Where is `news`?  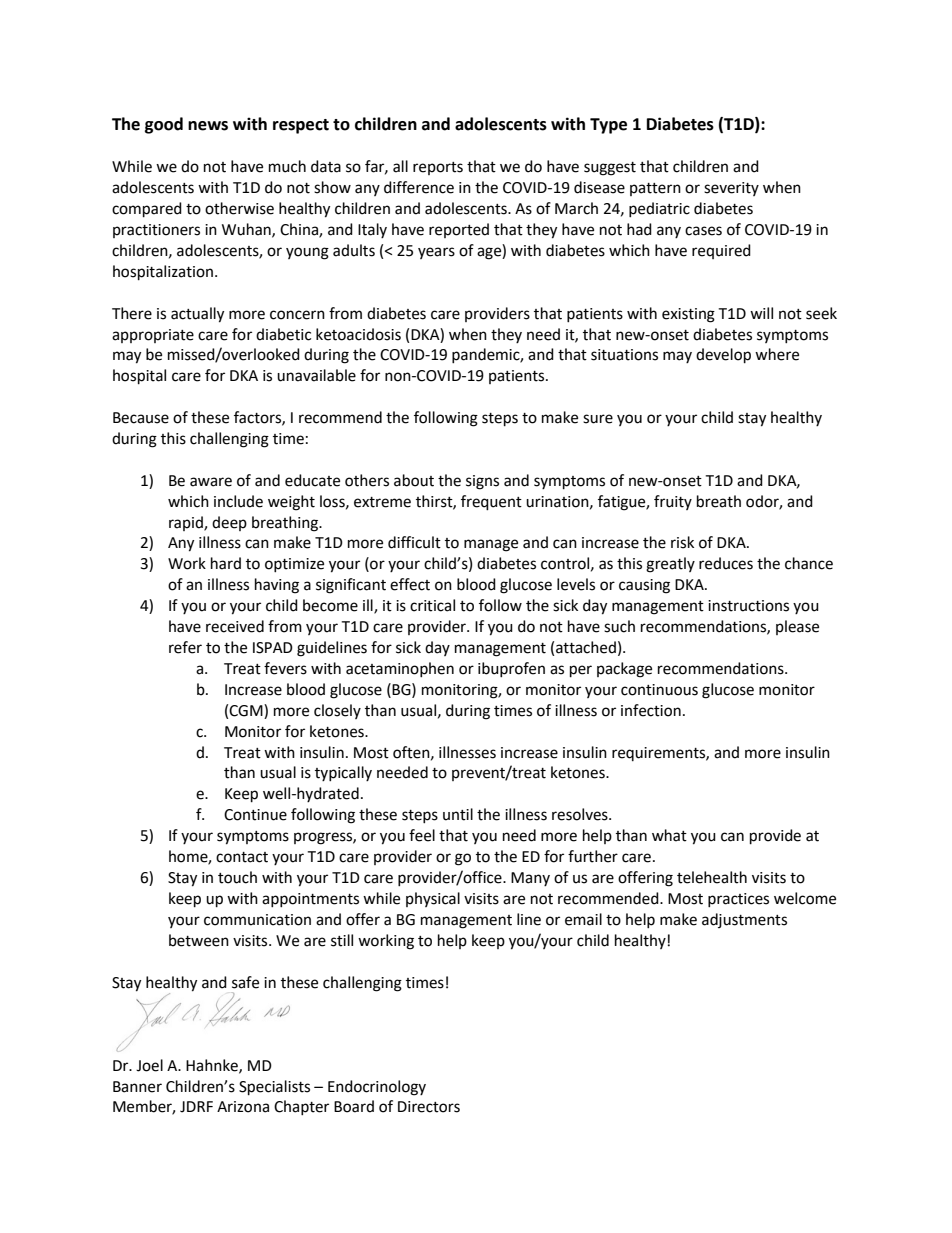
news is located at coordinates (208, 126).
